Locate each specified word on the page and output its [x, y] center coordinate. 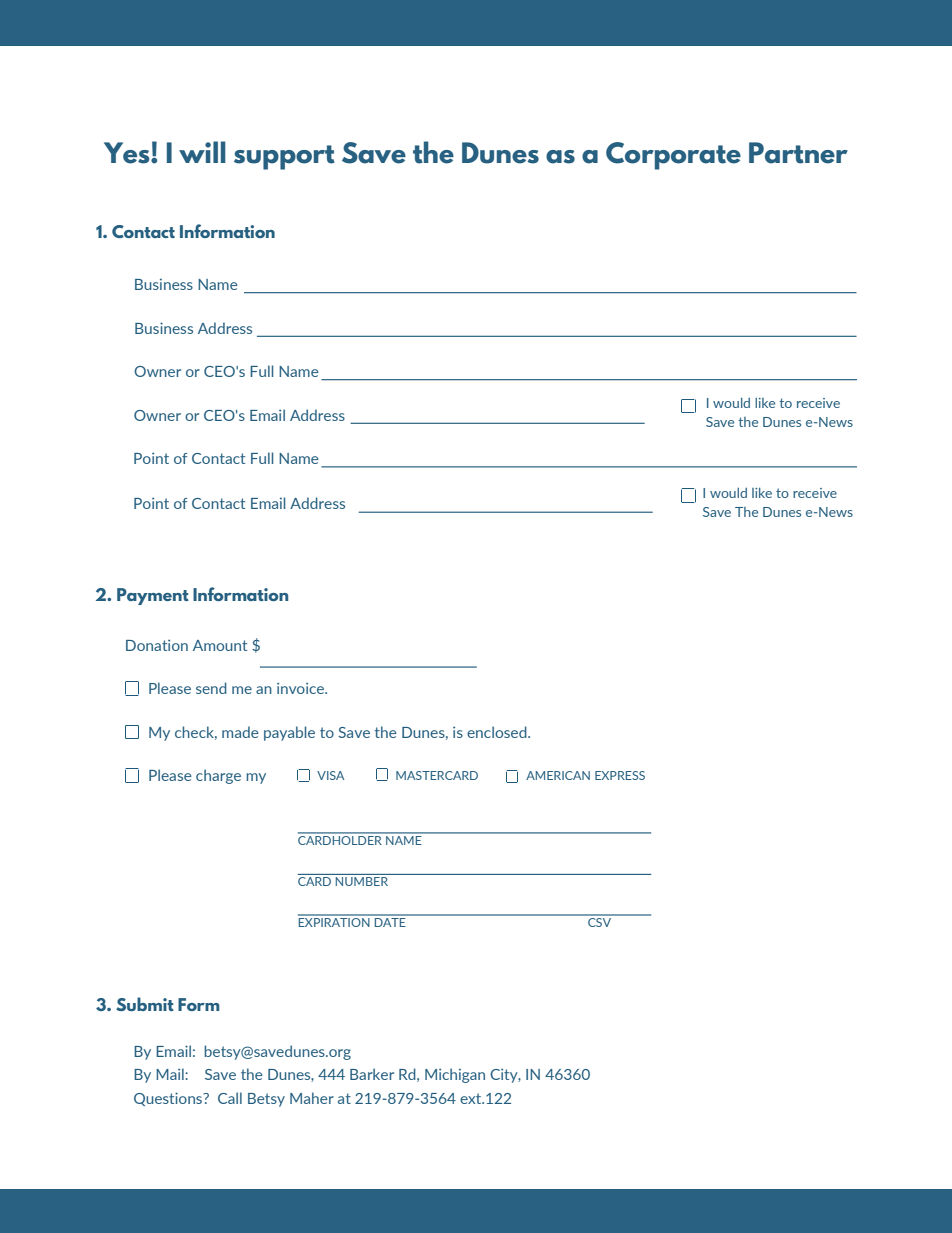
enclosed [498, 732]
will [202, 152]
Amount [220, 645]
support [284, 157]
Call [230, 1098]
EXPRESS [620, 775]
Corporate [673, 156]
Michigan [455, 1075]
